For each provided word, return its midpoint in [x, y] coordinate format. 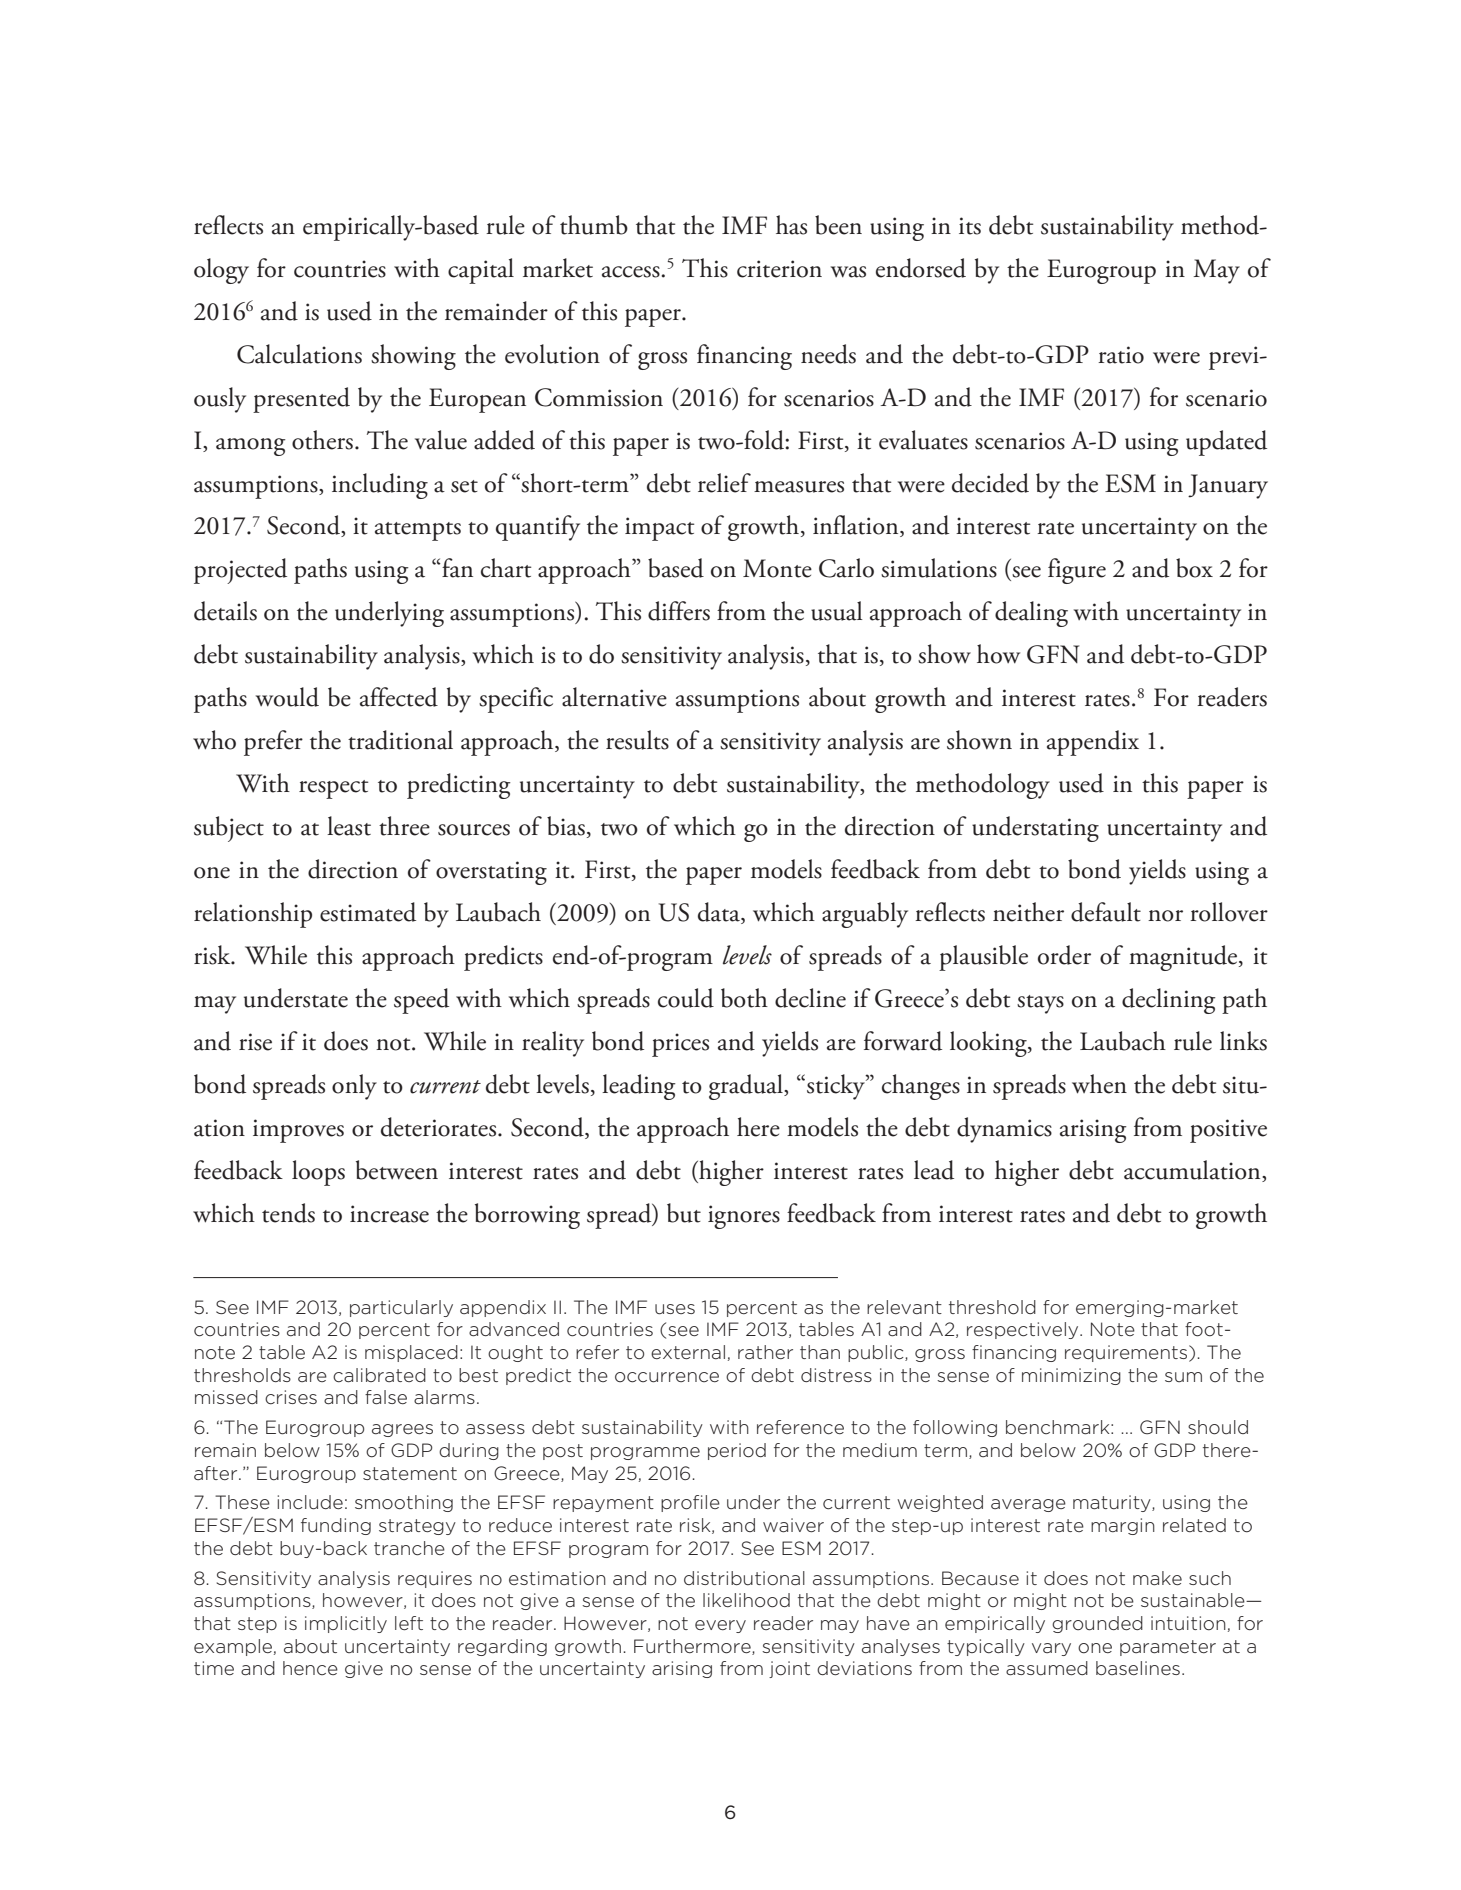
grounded [1097, 1624]
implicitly [346, 1624]
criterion [779, 269]
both [744, 998]
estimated [368, 912]
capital [481, 271]
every [720, 1626]
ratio [1121, 355]
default [1106, 912]
